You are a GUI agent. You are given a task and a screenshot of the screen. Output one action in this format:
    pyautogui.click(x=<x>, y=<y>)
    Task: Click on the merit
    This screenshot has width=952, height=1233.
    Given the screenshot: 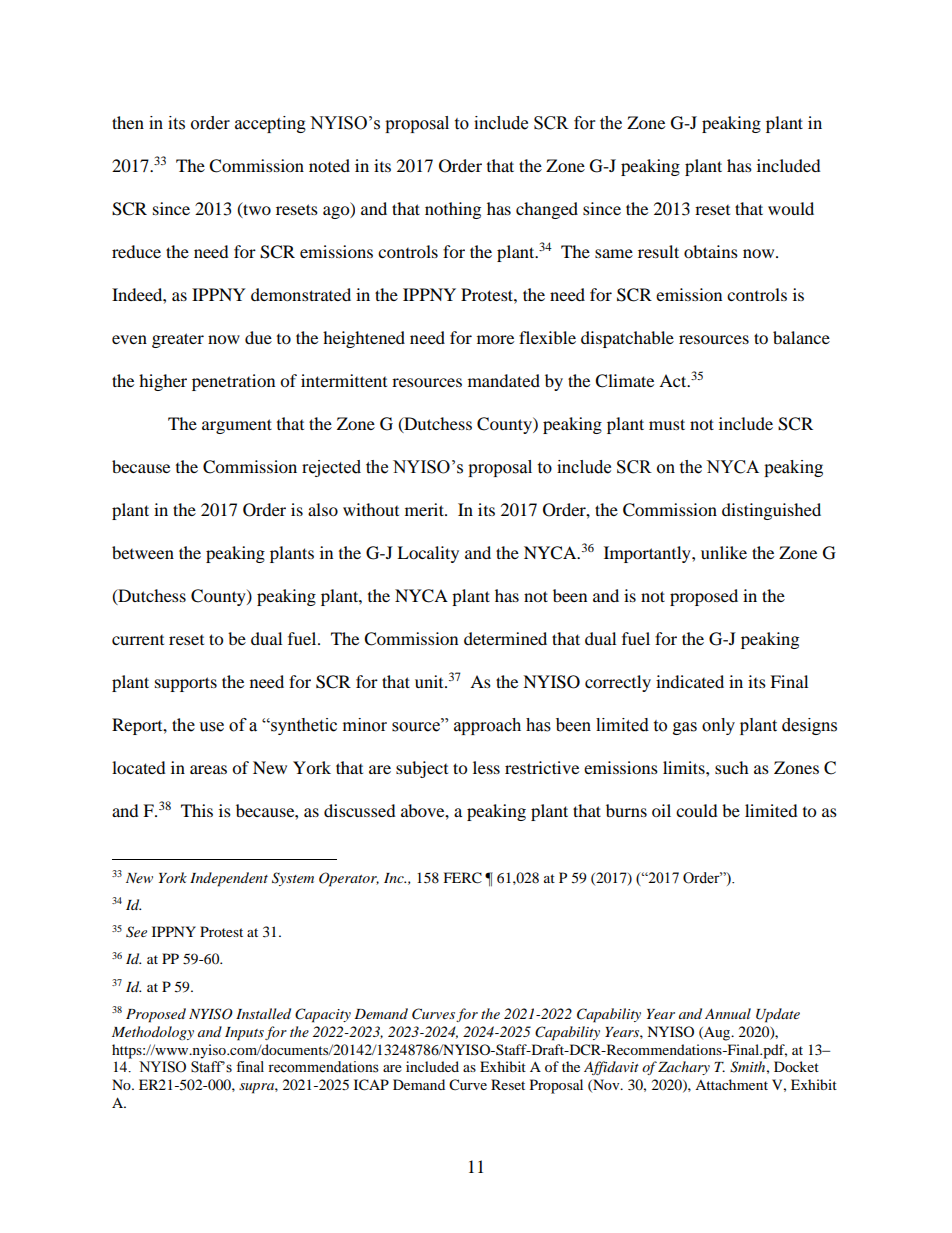 What is the action you would take?
    pyautogui.click(x=425, y=509)
